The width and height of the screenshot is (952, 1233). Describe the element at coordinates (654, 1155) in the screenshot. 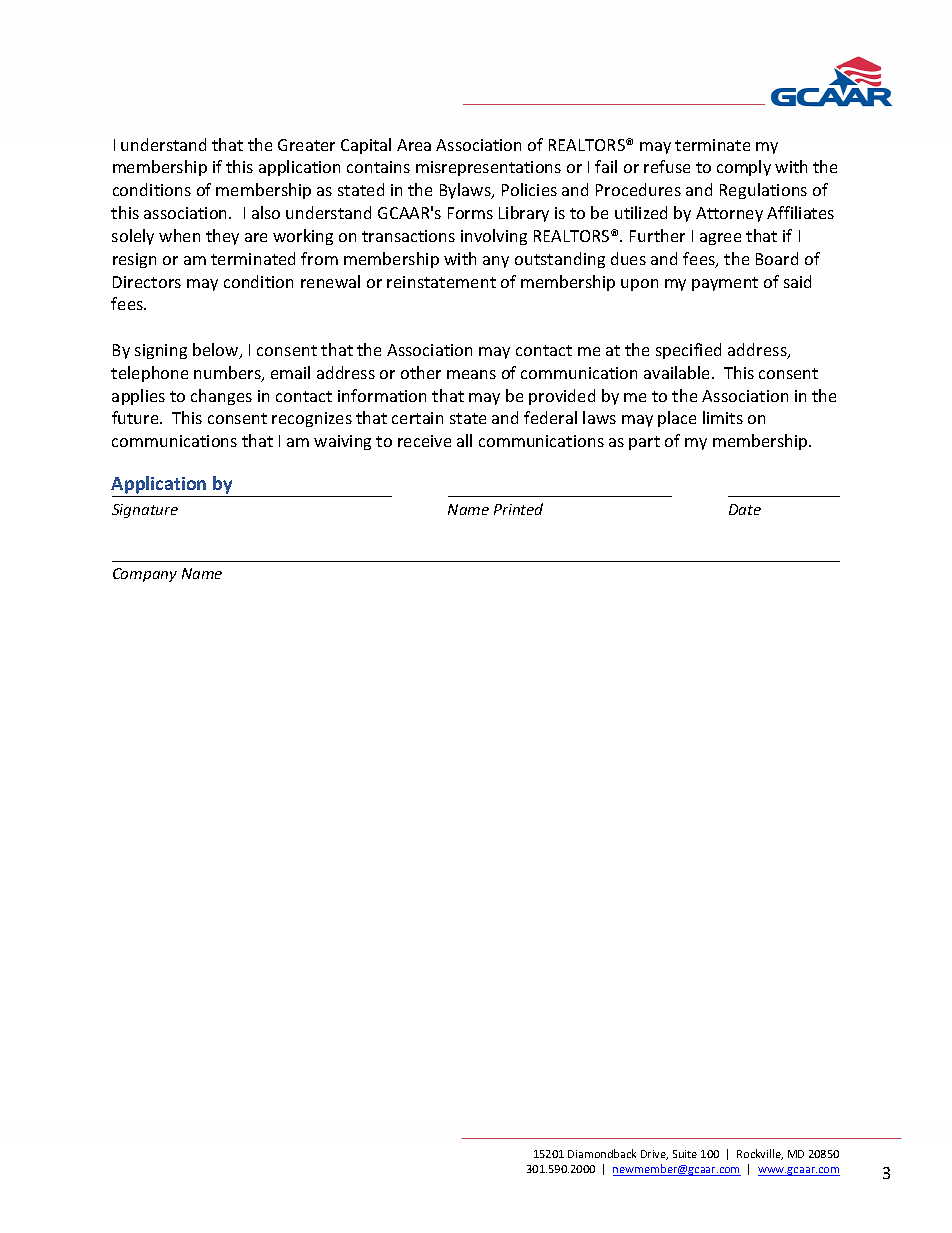

I see `Drive` at that location.
